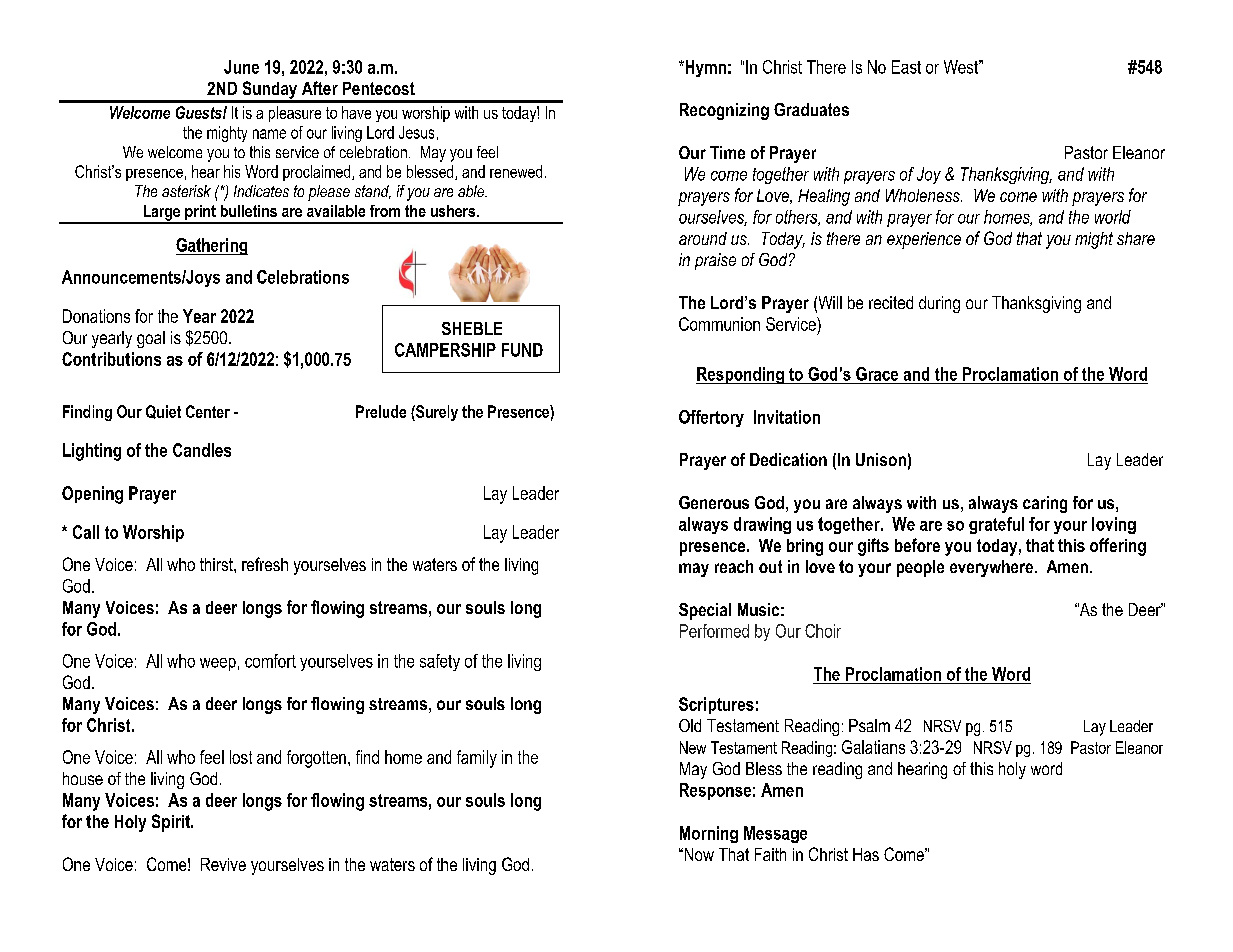 Image resolution: width=1233 pixels, height=952 pixels. Describe the element at coordinates (714, 502) in the image. I see `Generous` at that location.
